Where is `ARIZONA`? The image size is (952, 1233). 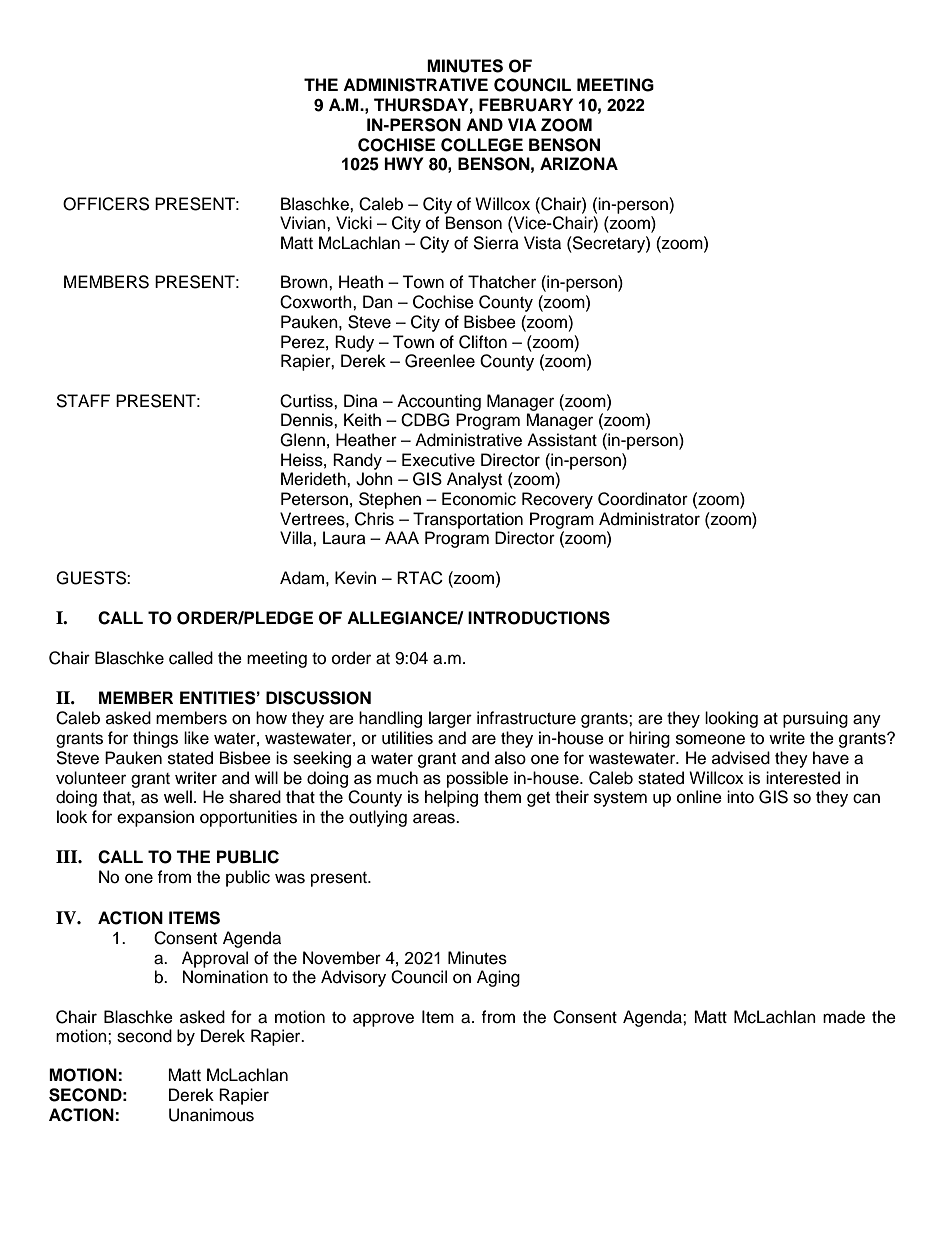
ARIZONA is located at coordinates (579, 164).
